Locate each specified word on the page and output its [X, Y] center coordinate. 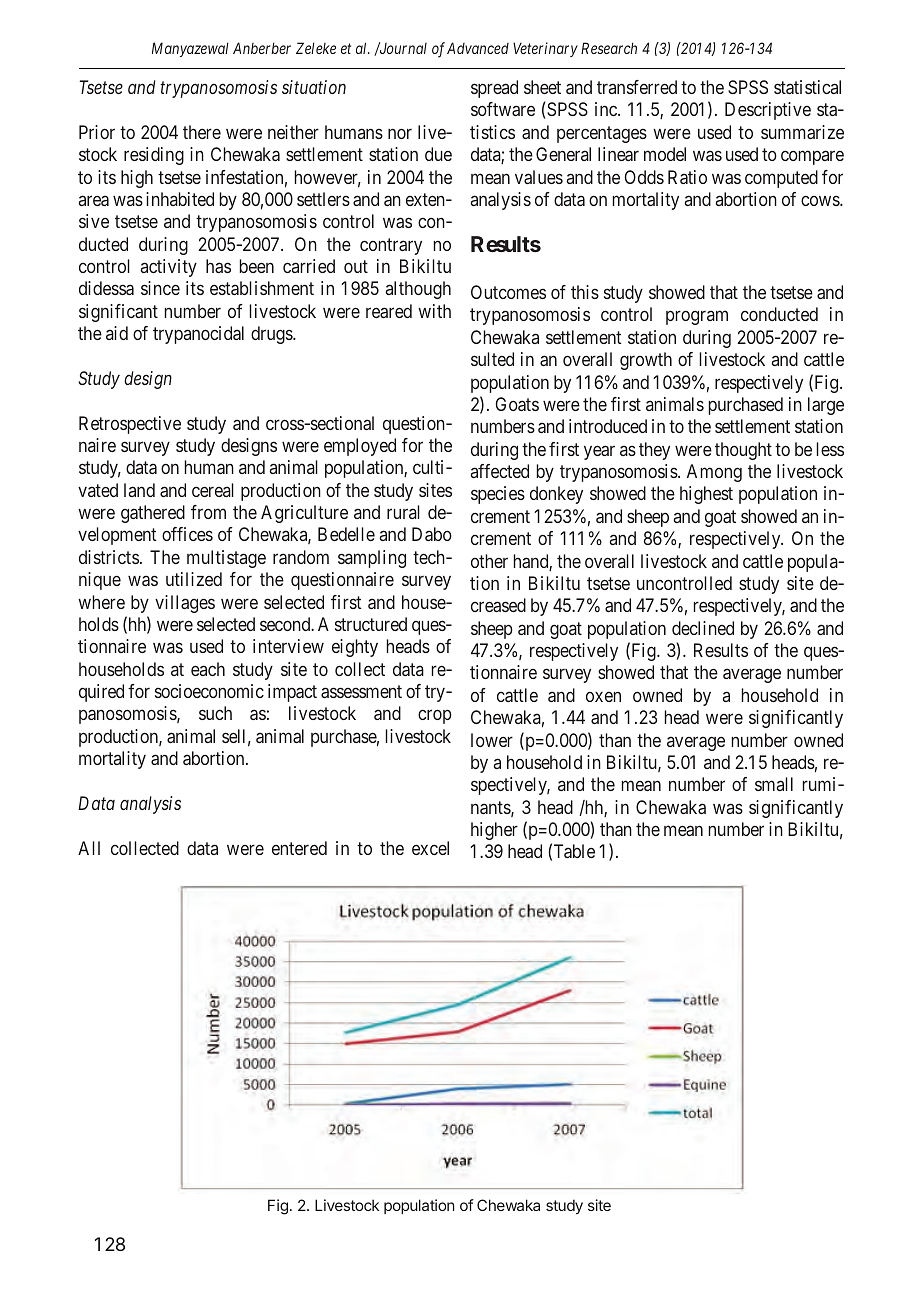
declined [703, 628]
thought [743, 451]
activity [169, 268]
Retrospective [130, 425]
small [774, 784]
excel [430, 848]
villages [185, 604]
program [697, 318]
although [418, 290]
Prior [97, 132]
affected [500, 471]
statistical [807, 87]
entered [299, 848]
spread [494, 89]
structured [371, 624]
